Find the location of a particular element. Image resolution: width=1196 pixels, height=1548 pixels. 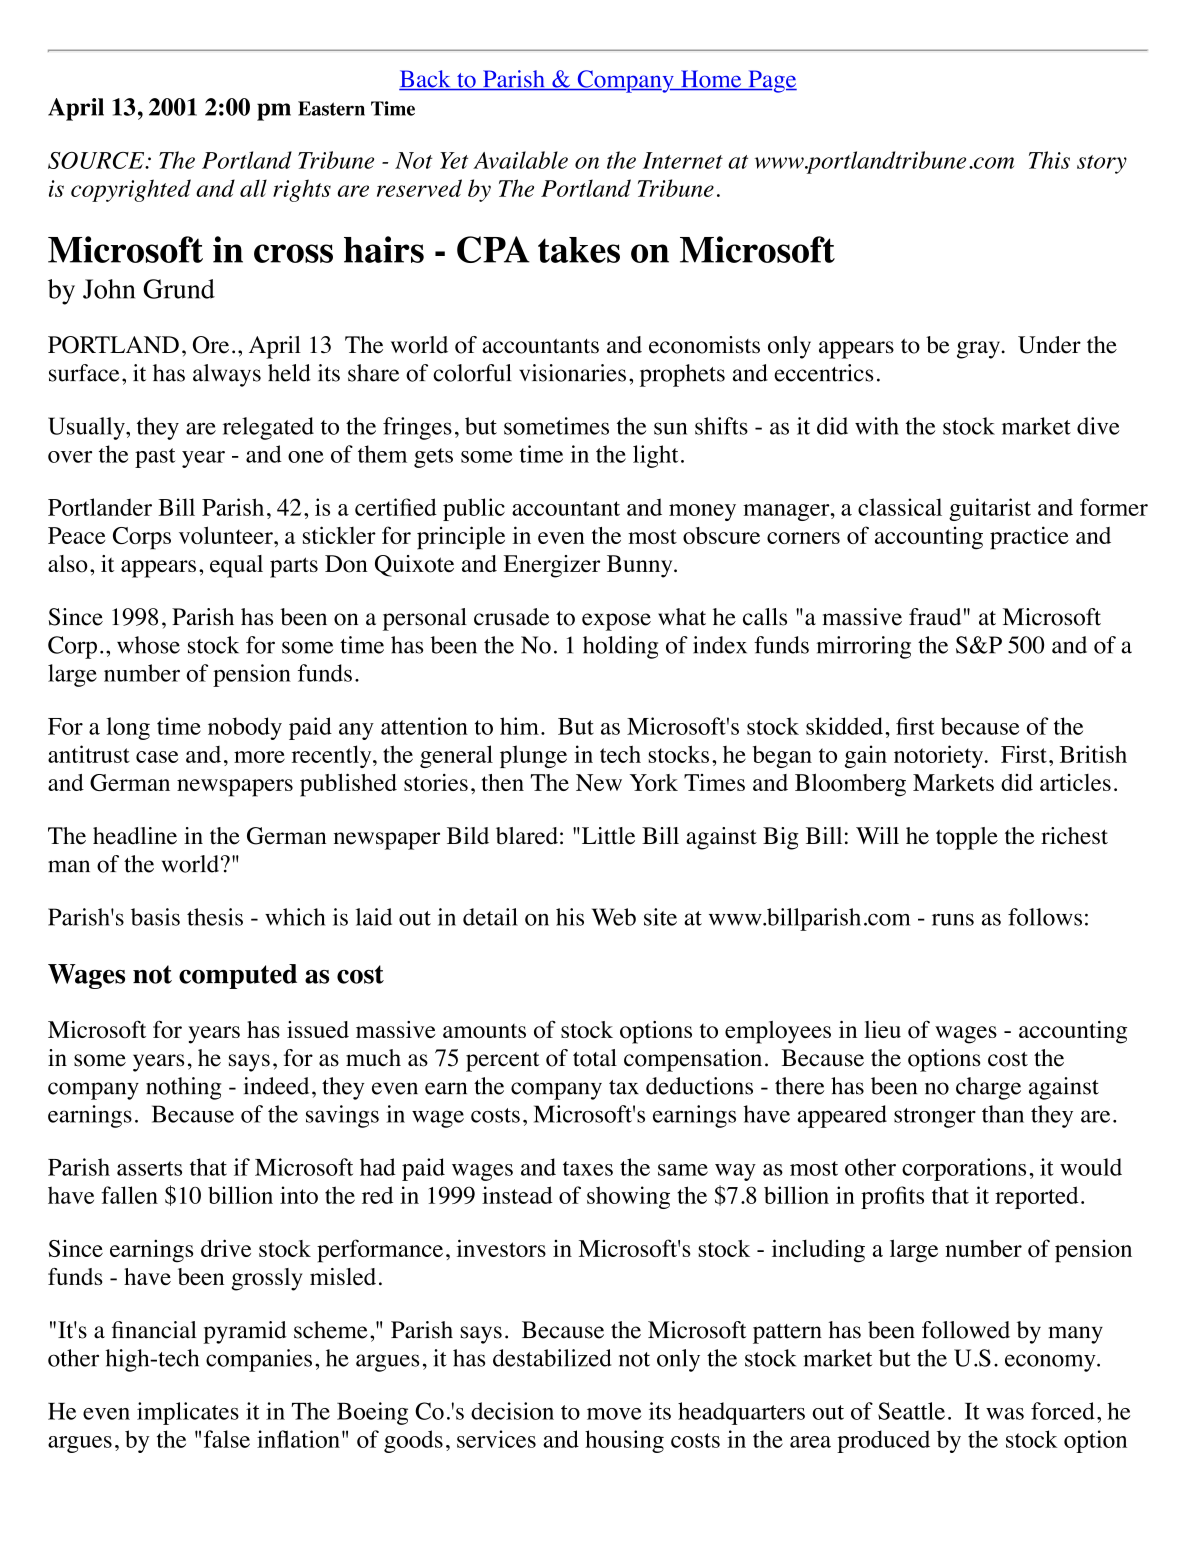

was is located at coordinates (1005, 1414).
